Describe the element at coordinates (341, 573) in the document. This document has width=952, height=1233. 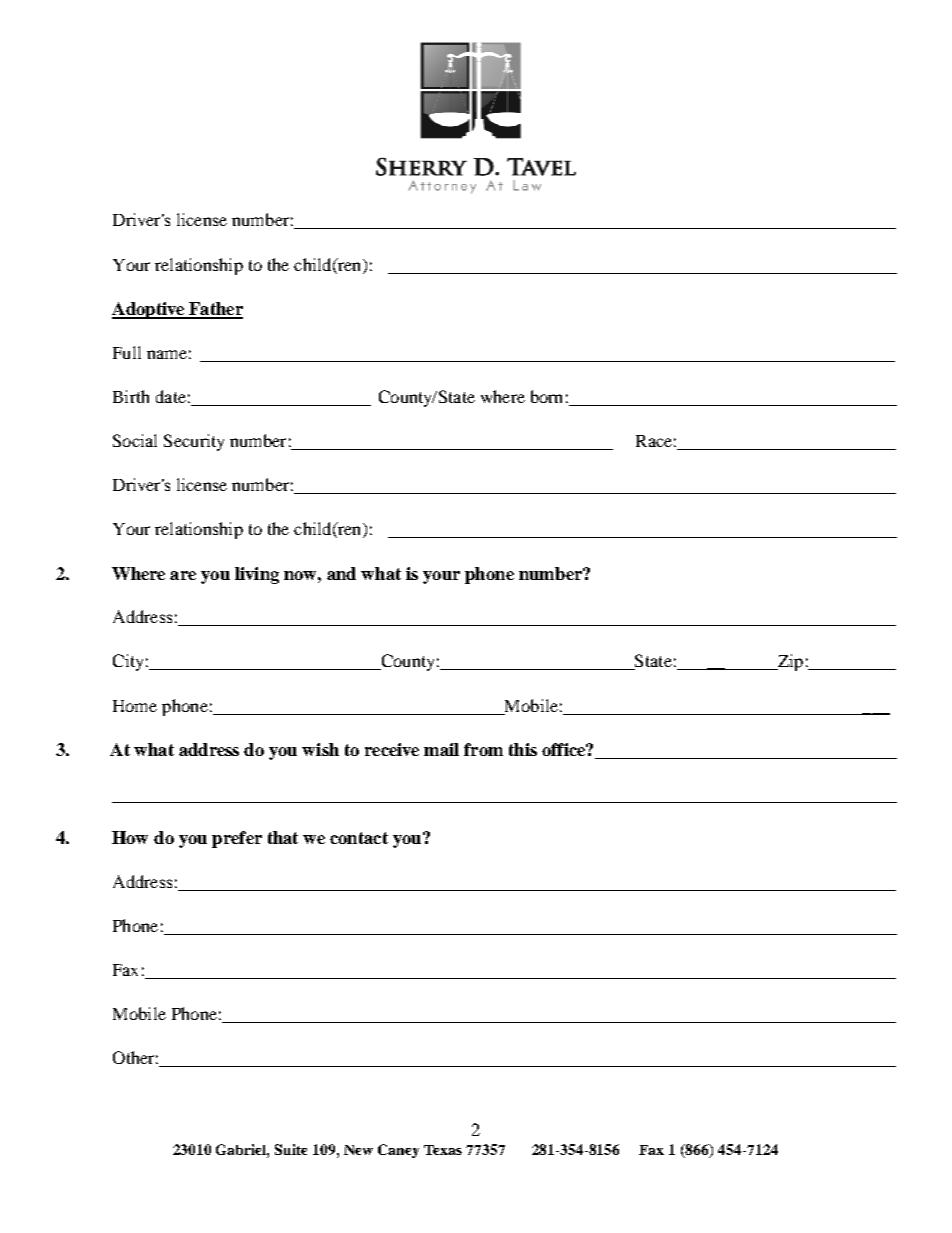
I see `and` at that location.
